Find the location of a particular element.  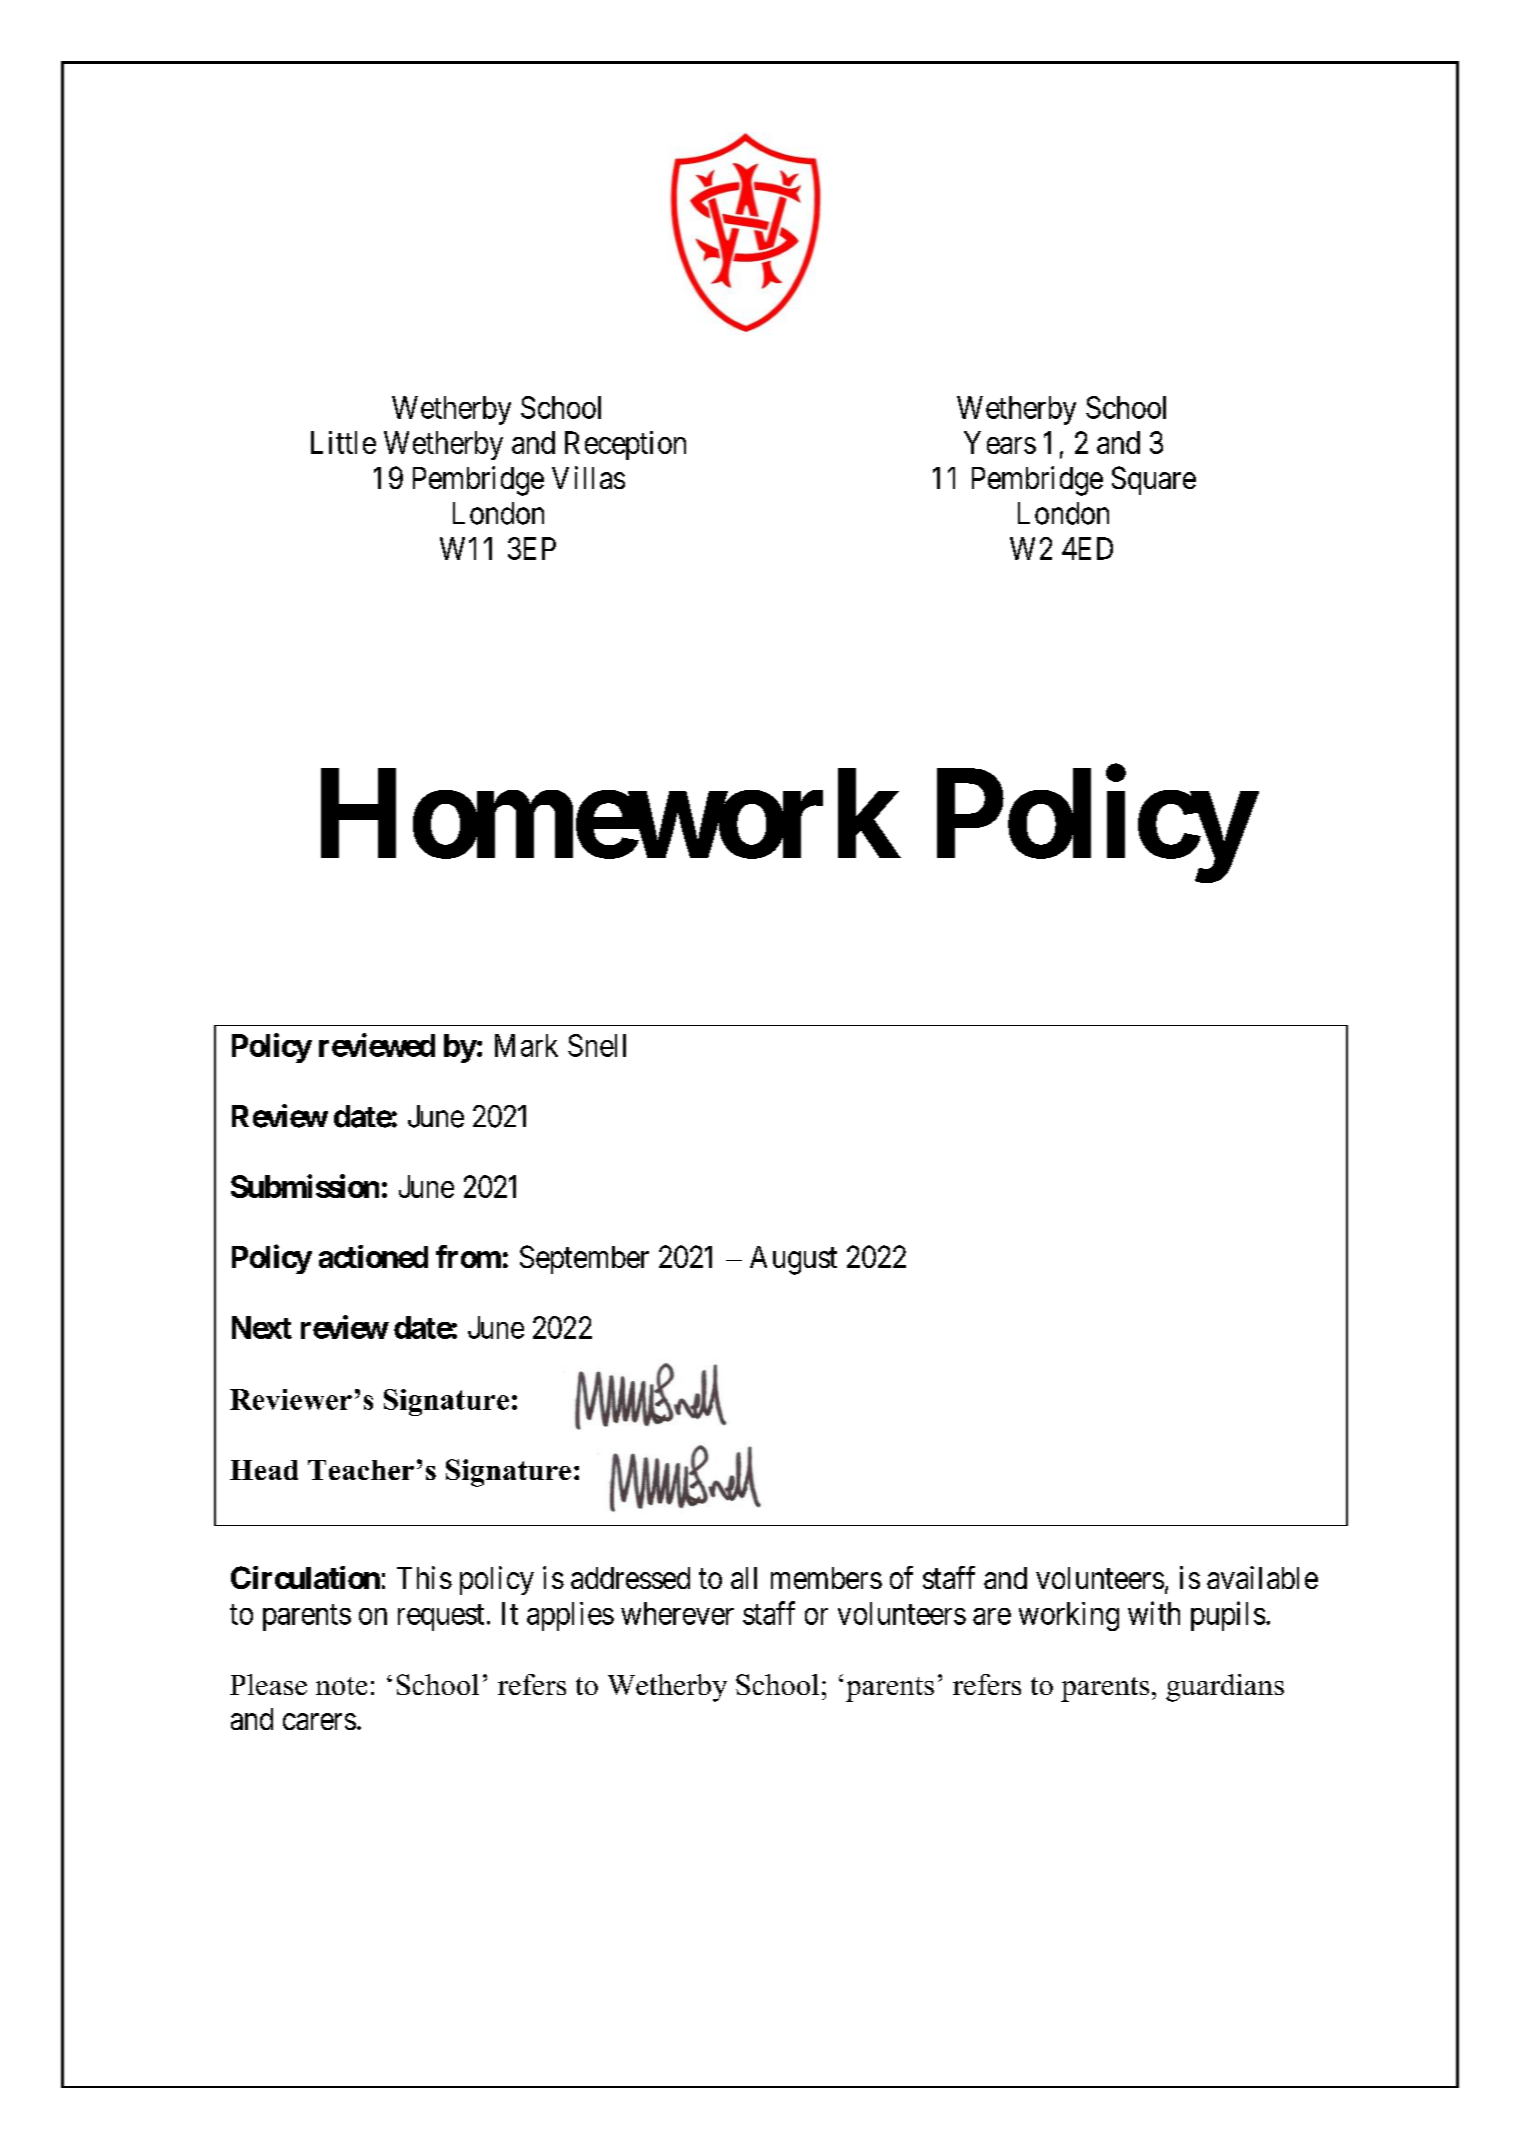

Little is located at coordinates (343, 442).
